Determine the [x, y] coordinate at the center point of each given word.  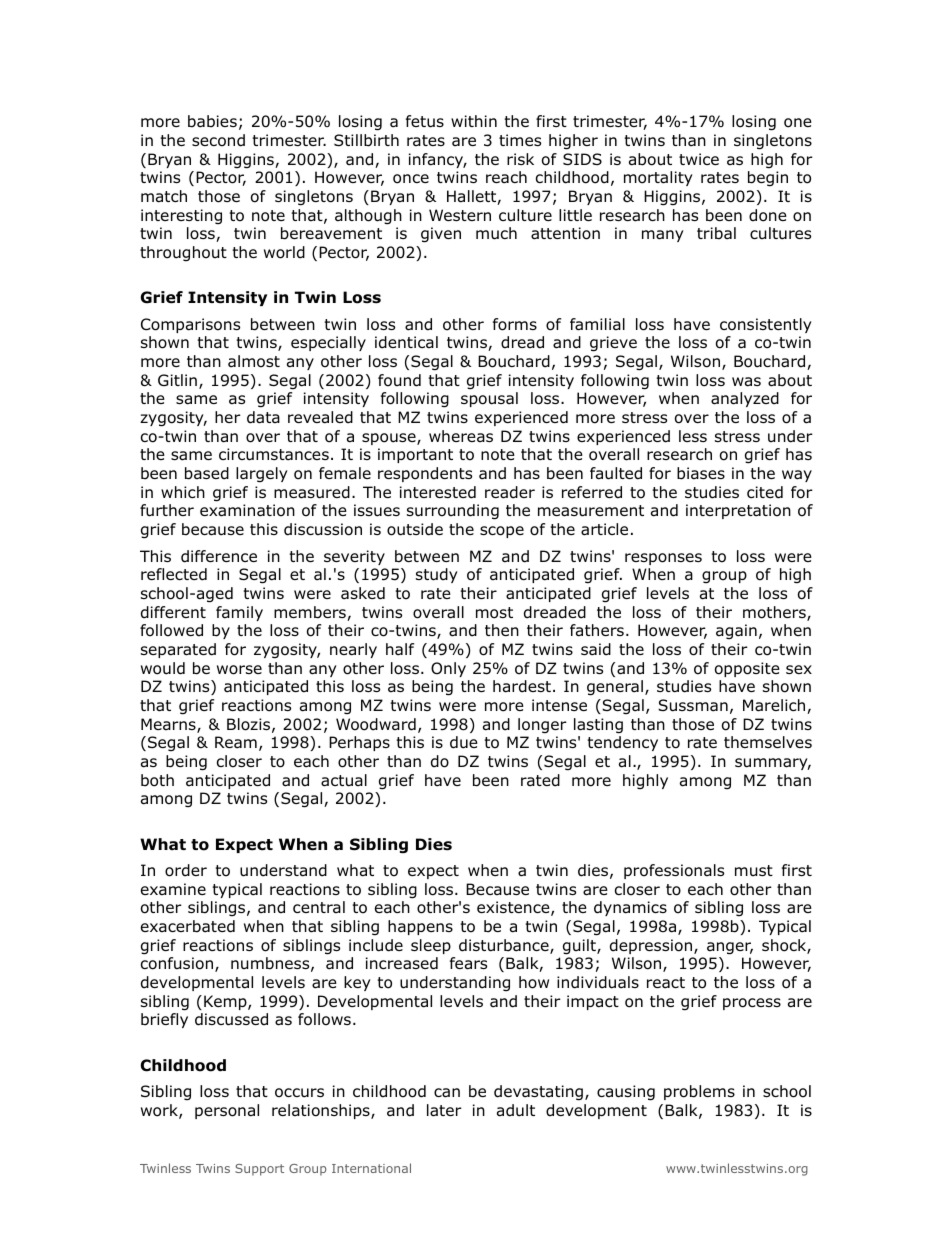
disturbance [505, 946]
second [218, 140]
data [263, 417]
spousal [489, 399]
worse [239, 670]
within [474, 121]
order [186, 870]
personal [227, 1111]
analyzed [745, 399]
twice [699, 159]
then [502, 630]
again [736, 631]
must [754, 870]
